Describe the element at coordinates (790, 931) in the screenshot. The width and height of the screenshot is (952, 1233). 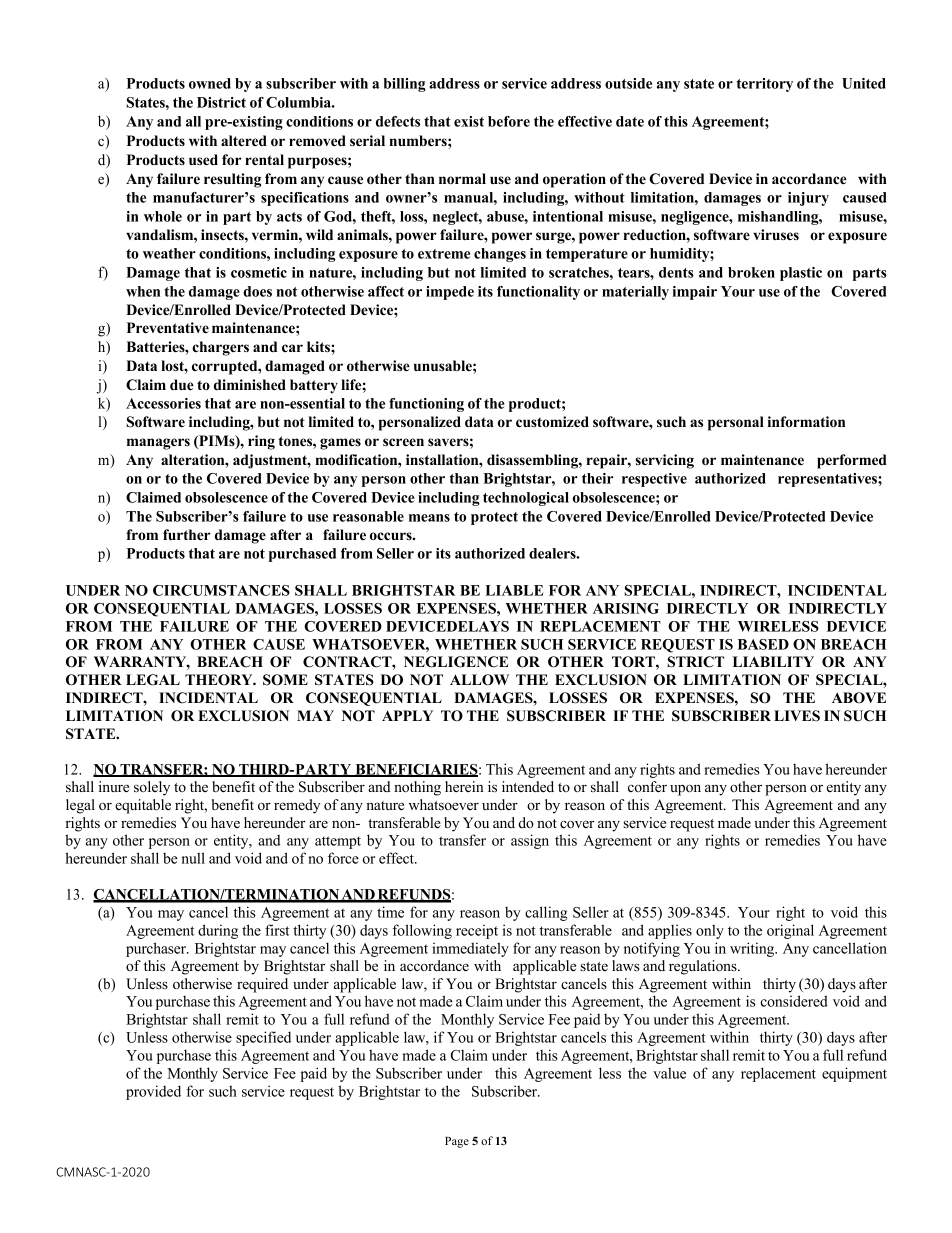
I see `original` at that location.
